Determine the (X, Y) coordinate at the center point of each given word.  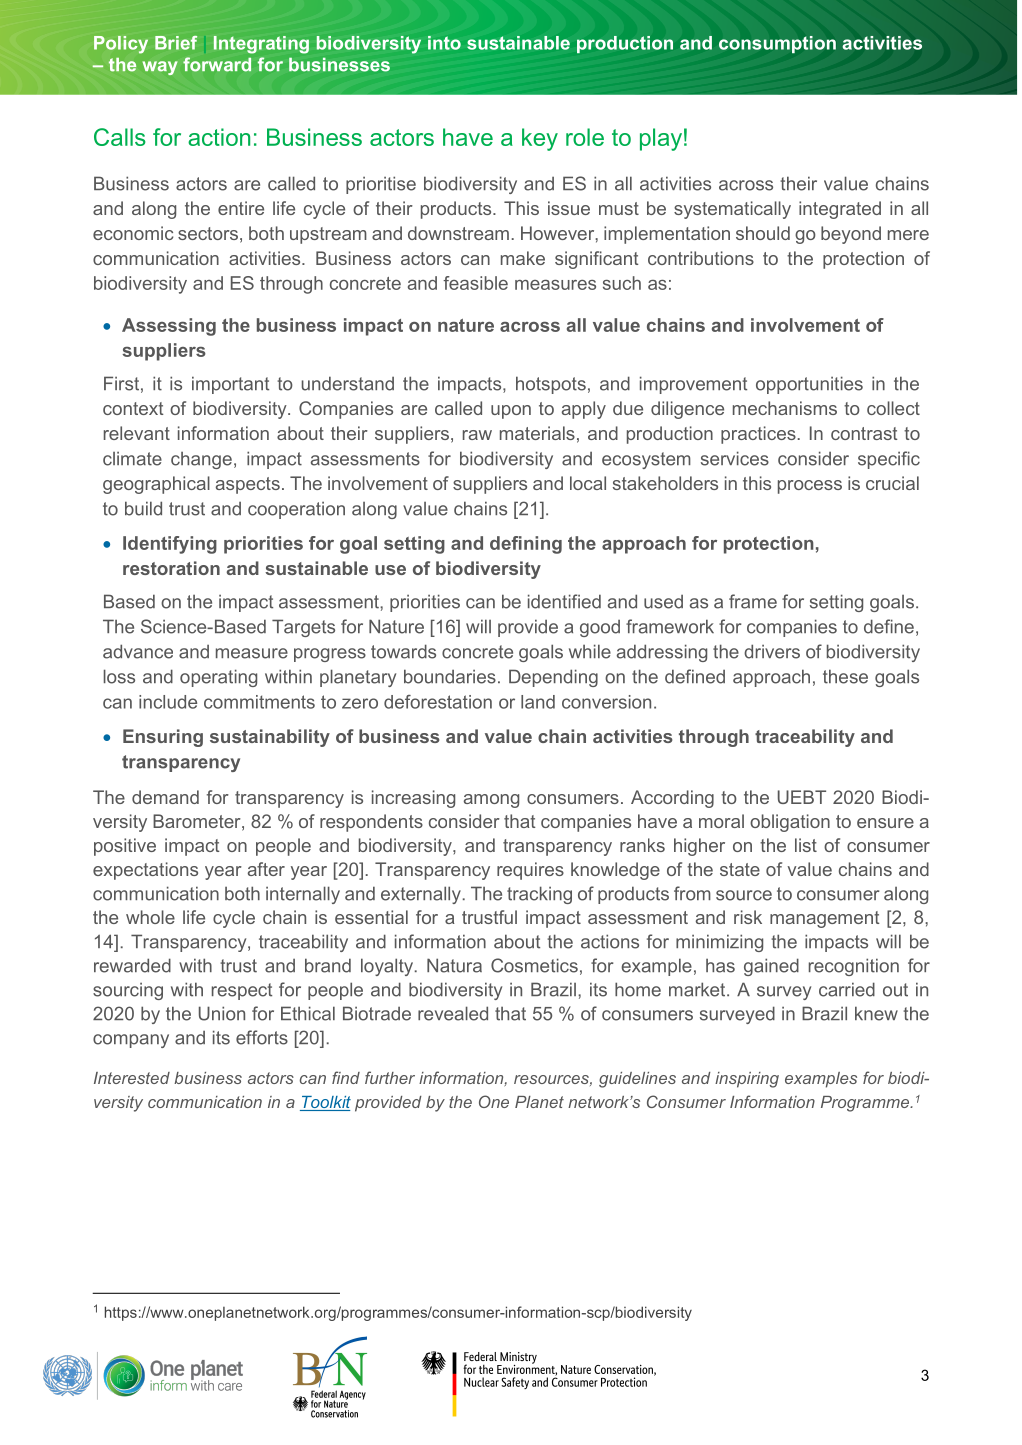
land (538, 702)
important (230, 385)
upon (511, 412)
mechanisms (785, 408)
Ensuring (163, 738)
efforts (262, 1037)
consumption (777, 44)
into (444, 43)
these (845, 676)
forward (217, 64)
